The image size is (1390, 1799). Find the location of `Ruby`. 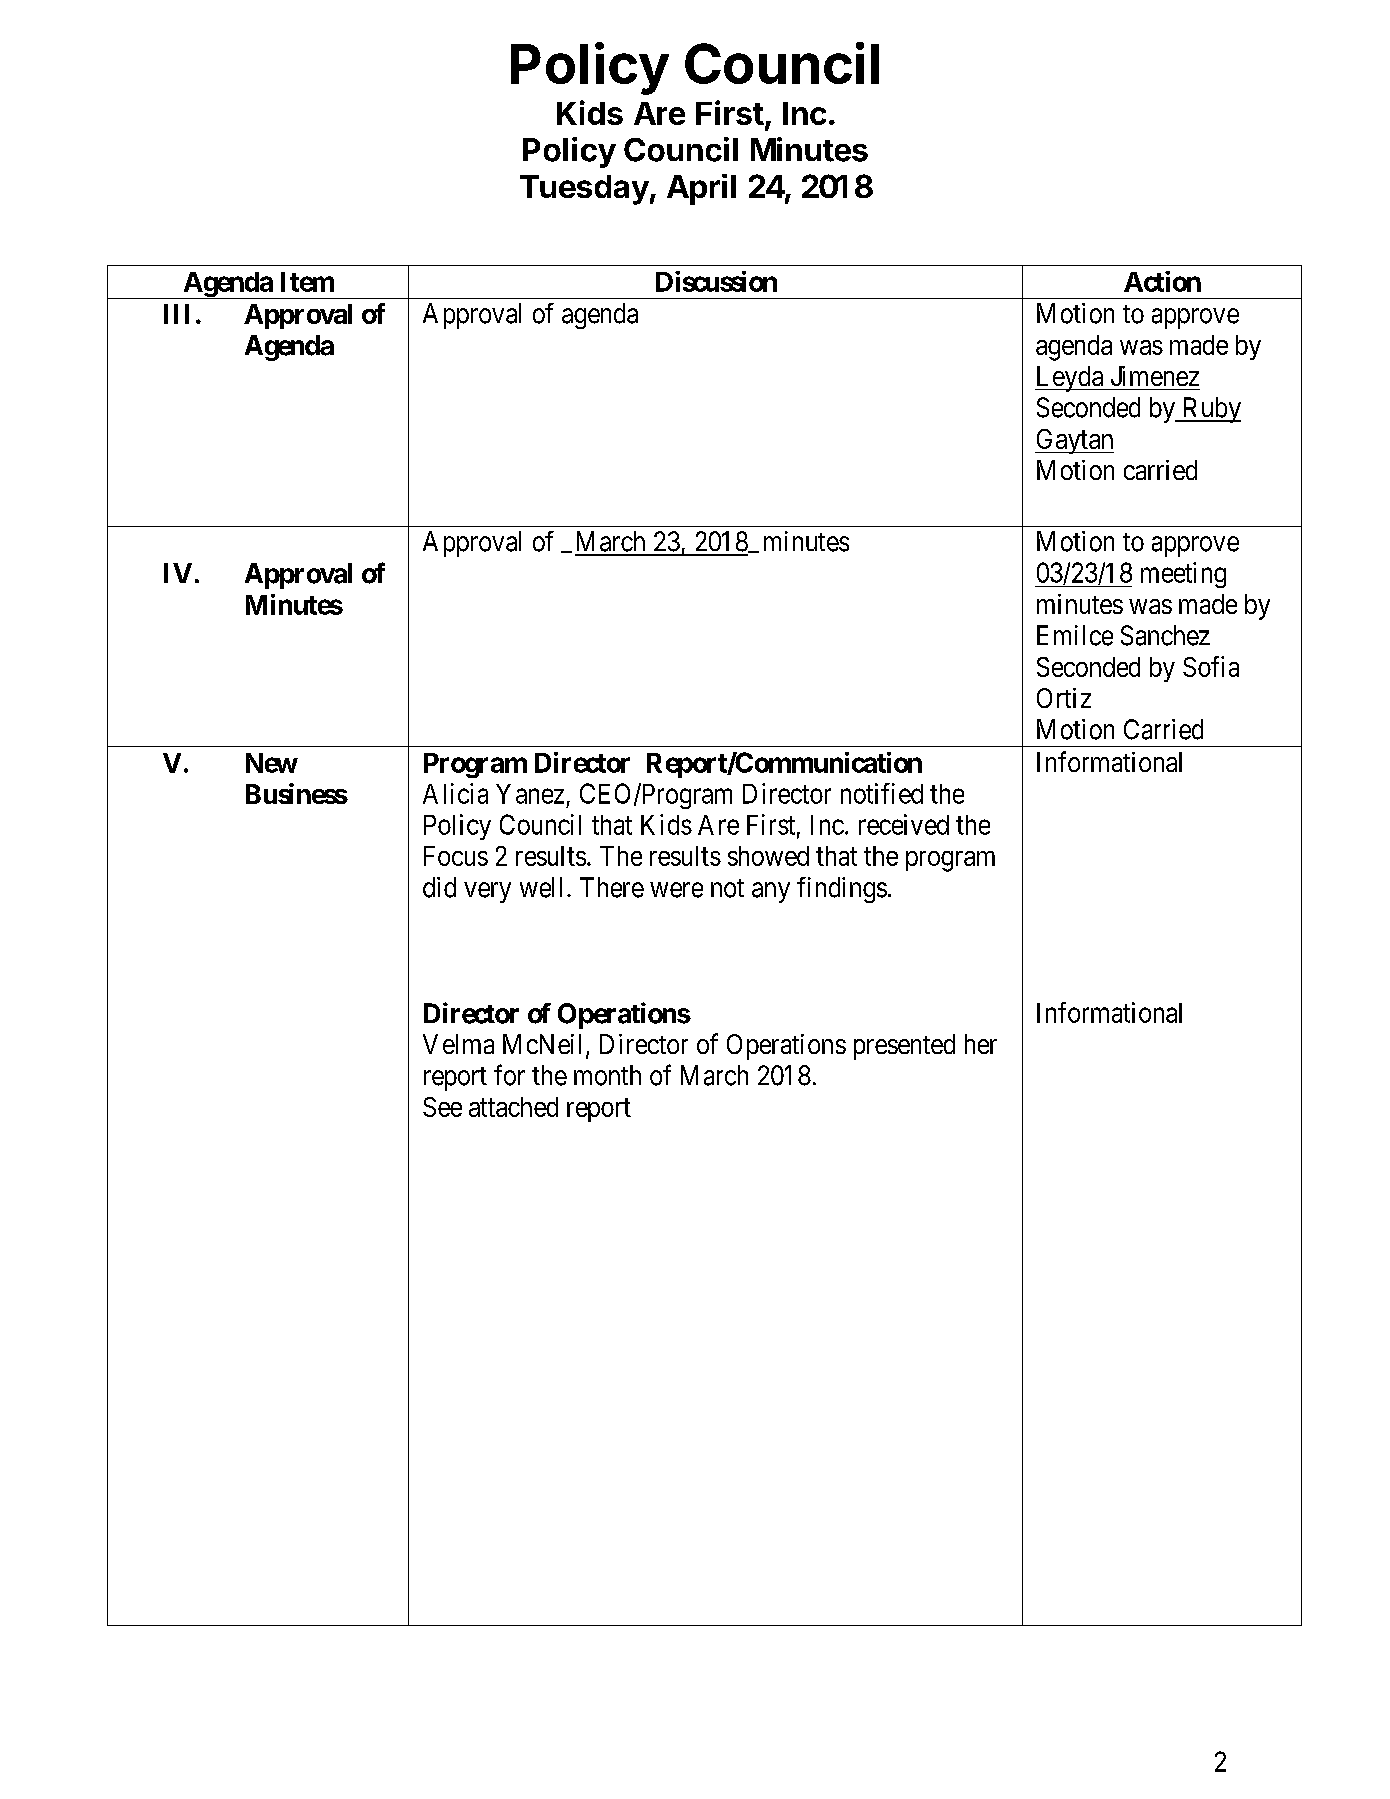

Ruby is located at coordinates (1210, 410).
